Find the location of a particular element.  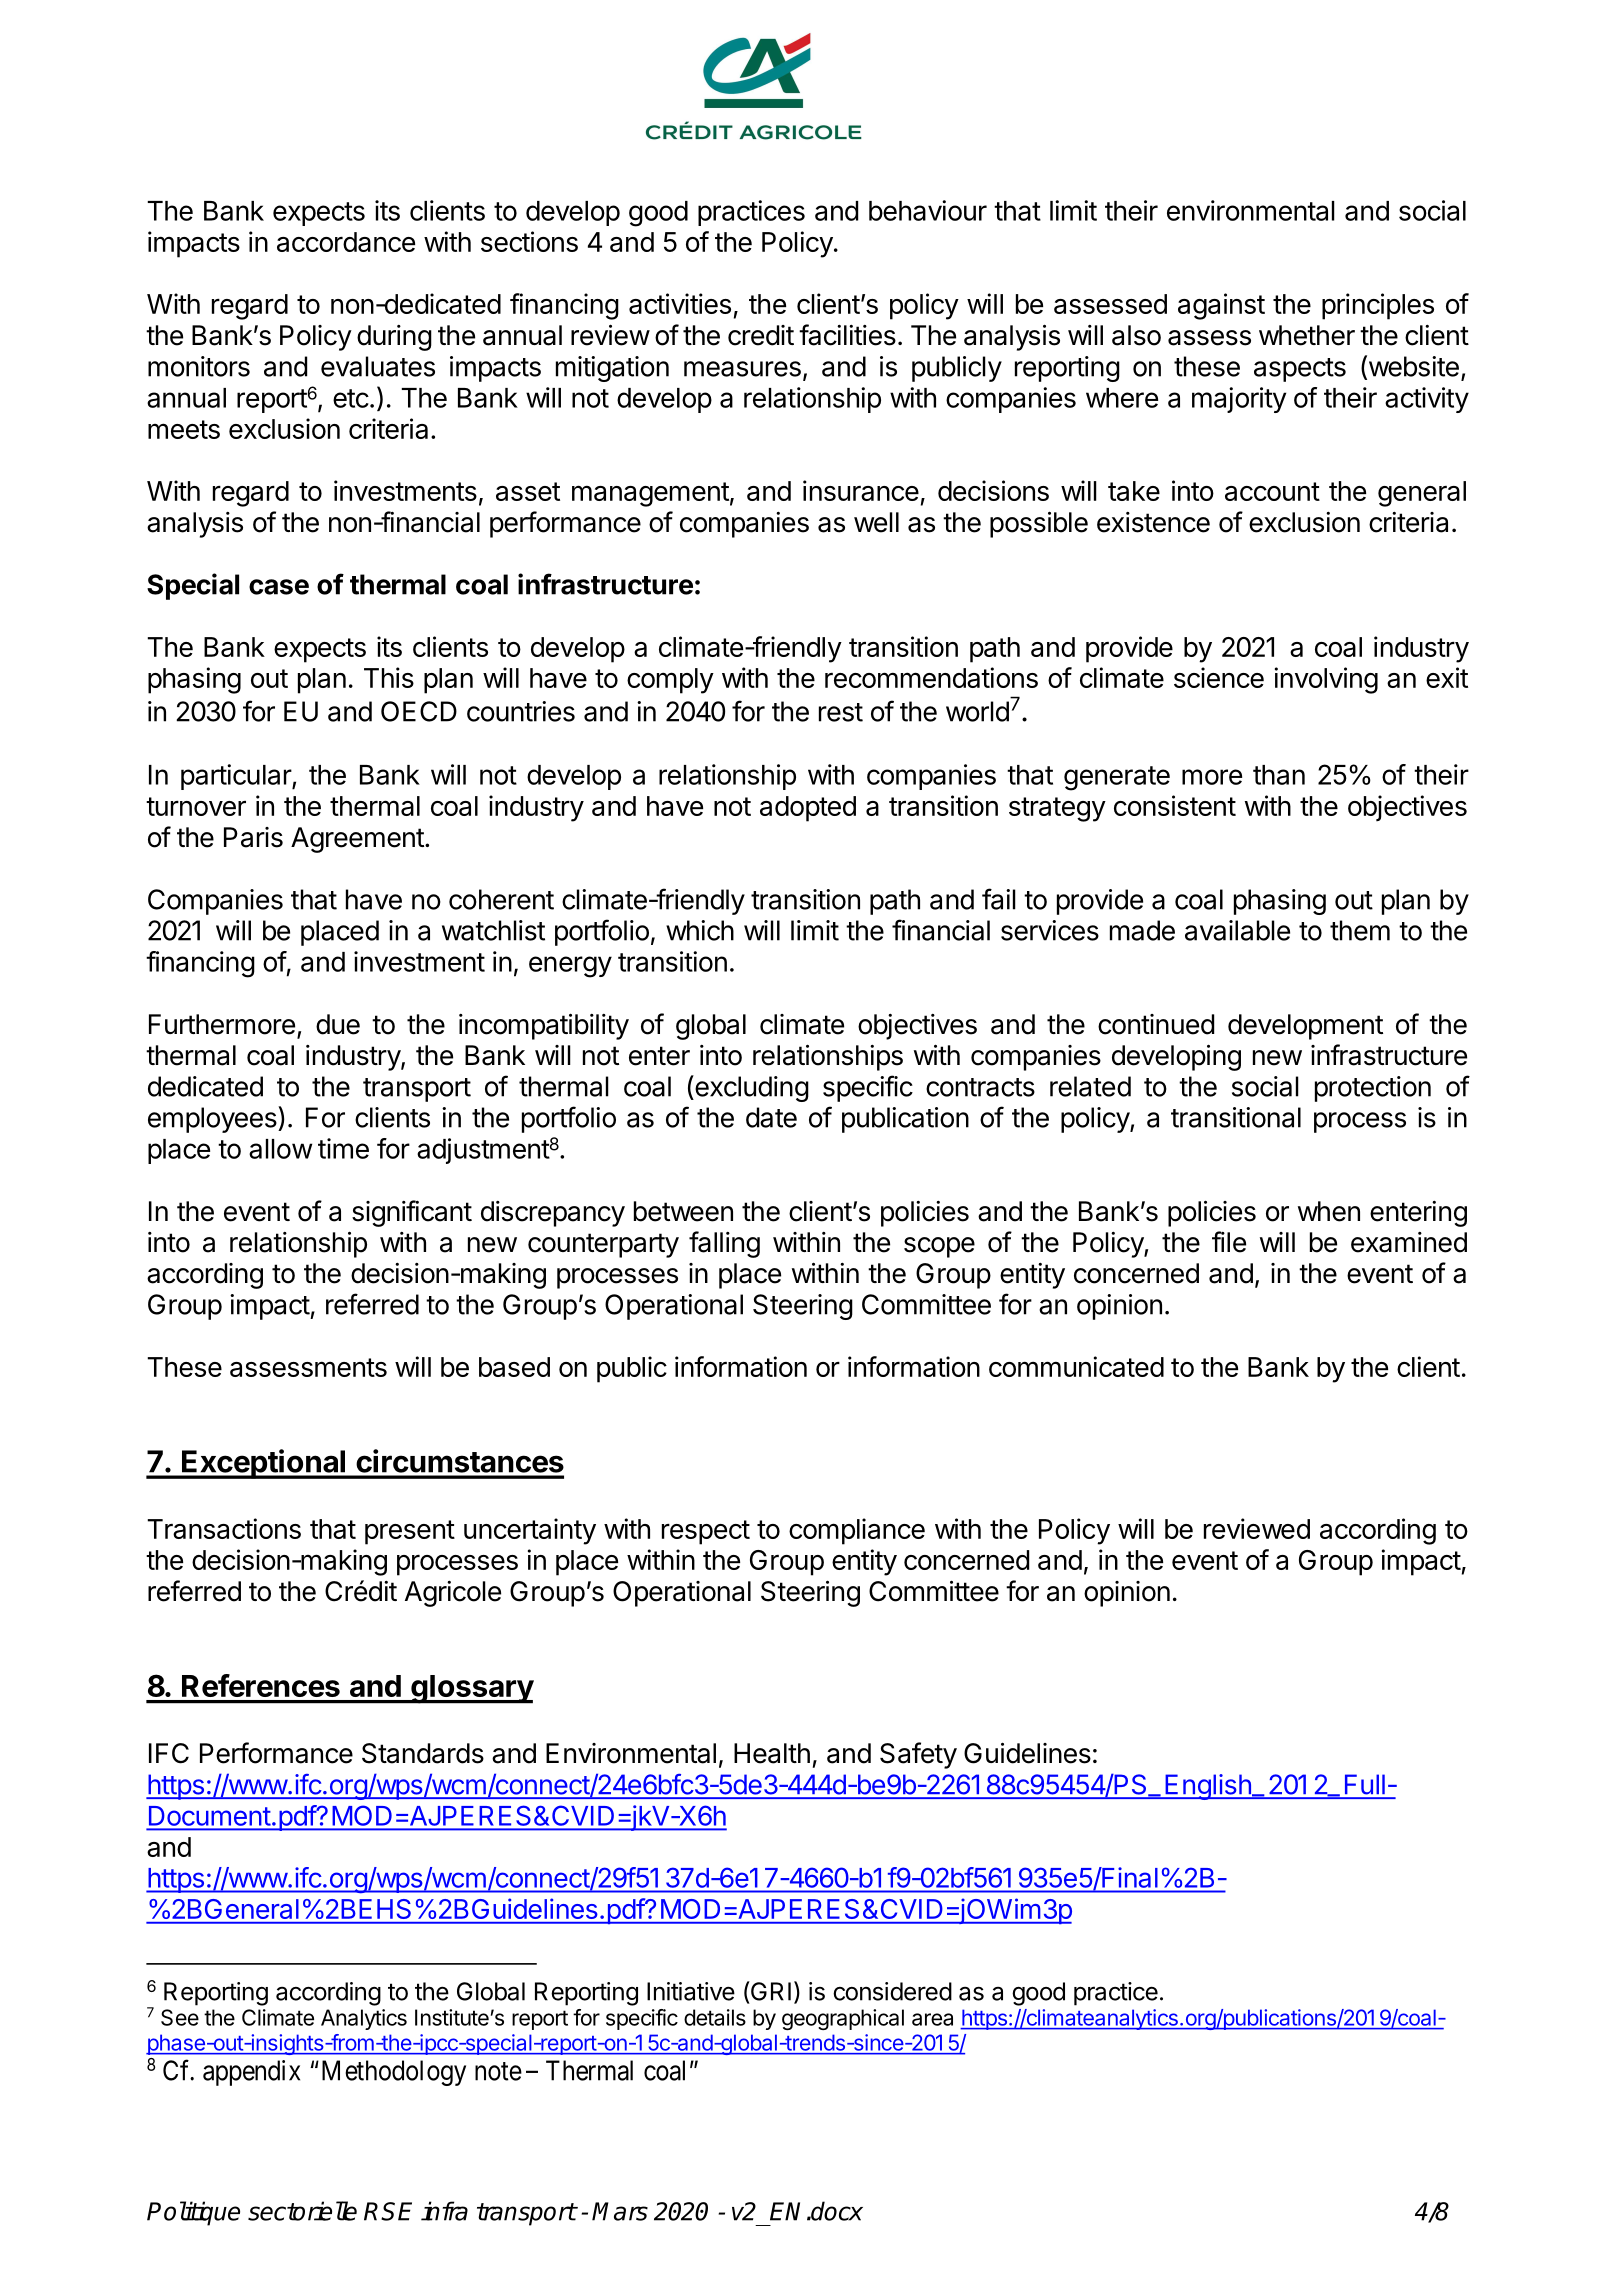

accordance is located at coordinates (346, 242).
